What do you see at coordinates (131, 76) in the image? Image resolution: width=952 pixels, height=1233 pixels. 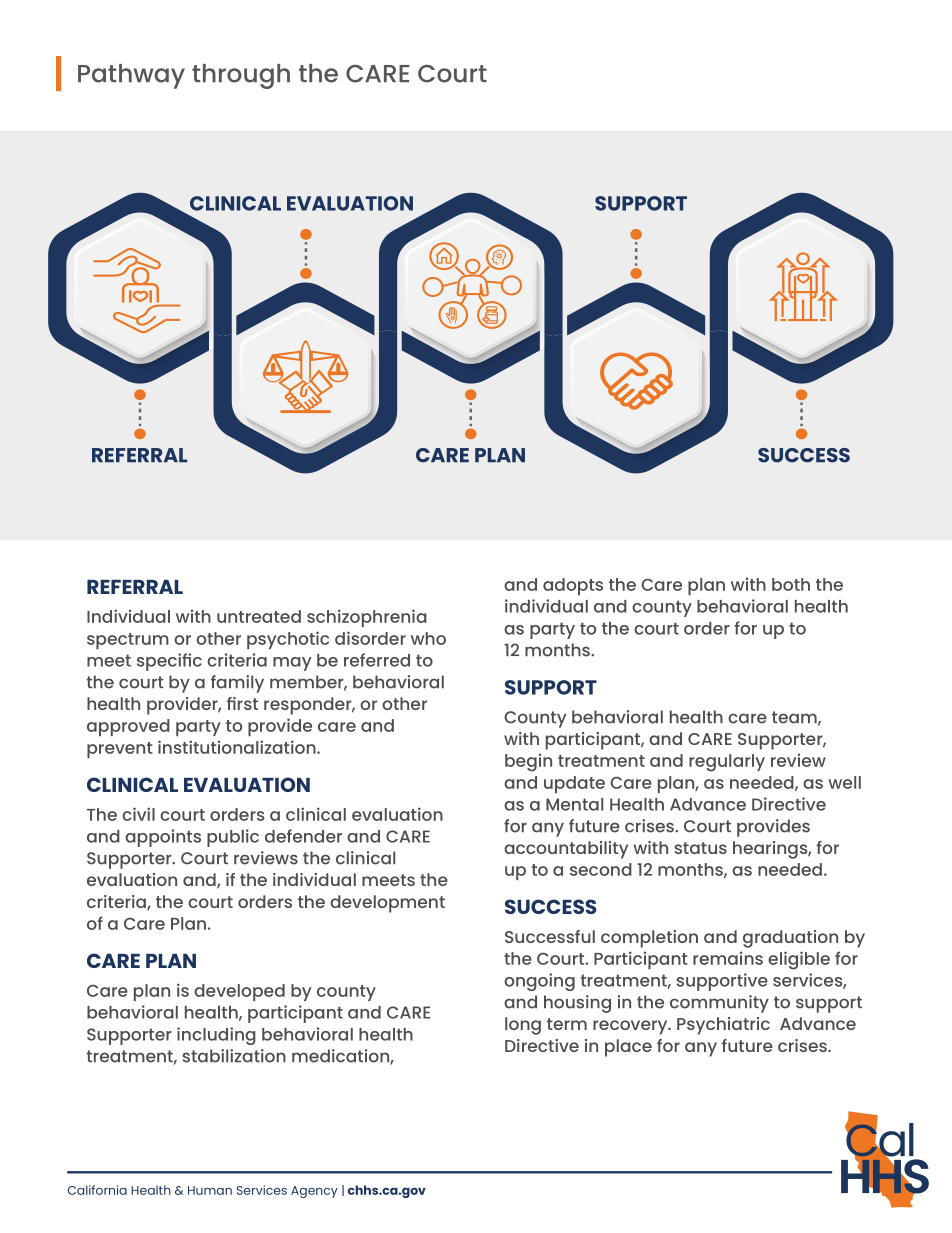 I see `Pathway` at bounding box center [131, 76].
